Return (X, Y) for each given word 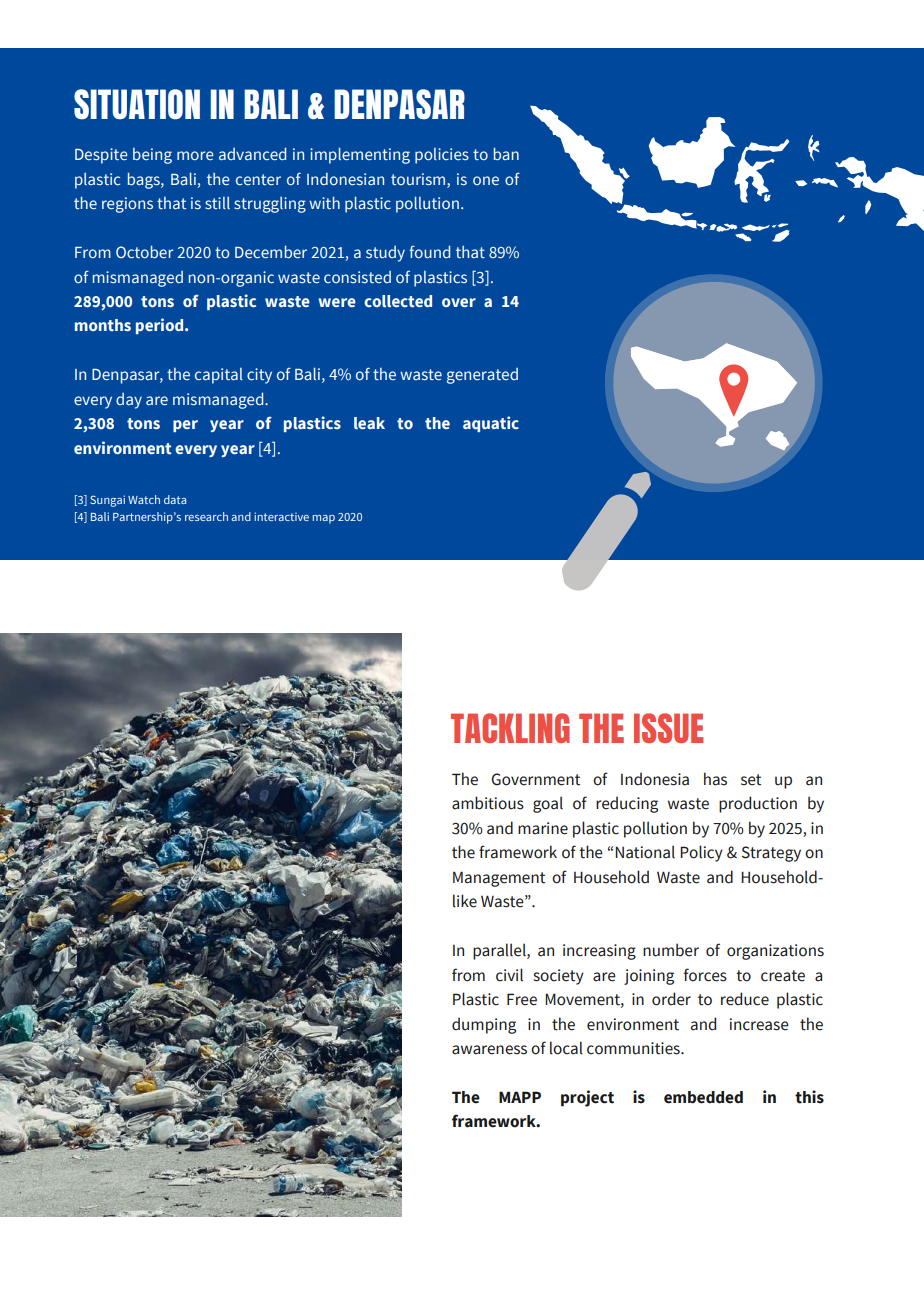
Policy (701, 853)
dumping (484, 1025)
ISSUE (668, 728)
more (195, 155)
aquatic (491, 424)
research (206, 516)
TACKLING (510, 728)
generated (482, 376)
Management (499, 879)
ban (506, 153)
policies (442, 156)
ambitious (488, 803)
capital (219, 376)
